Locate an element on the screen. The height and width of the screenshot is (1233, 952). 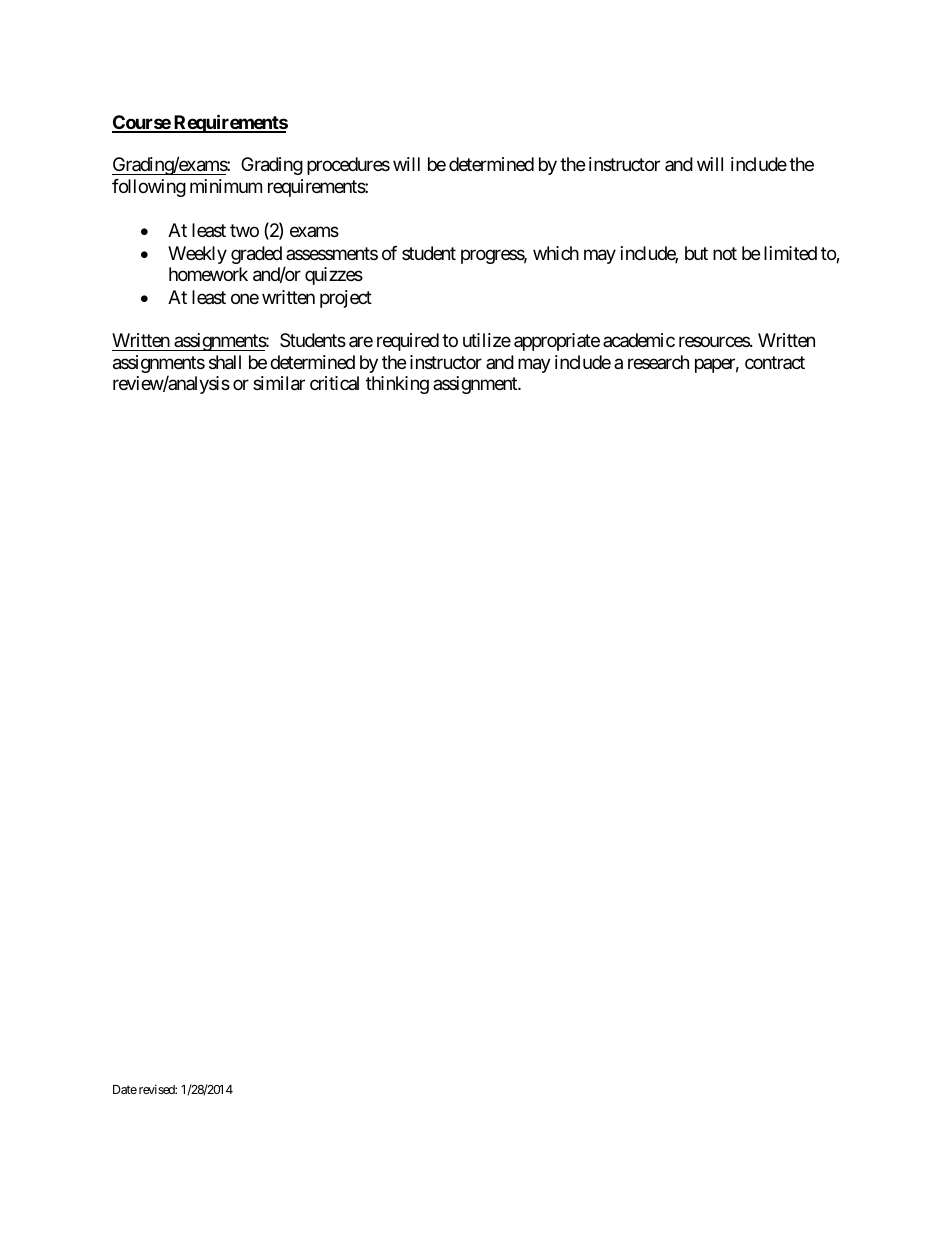
thinking is located at coordinates (397, 385).
